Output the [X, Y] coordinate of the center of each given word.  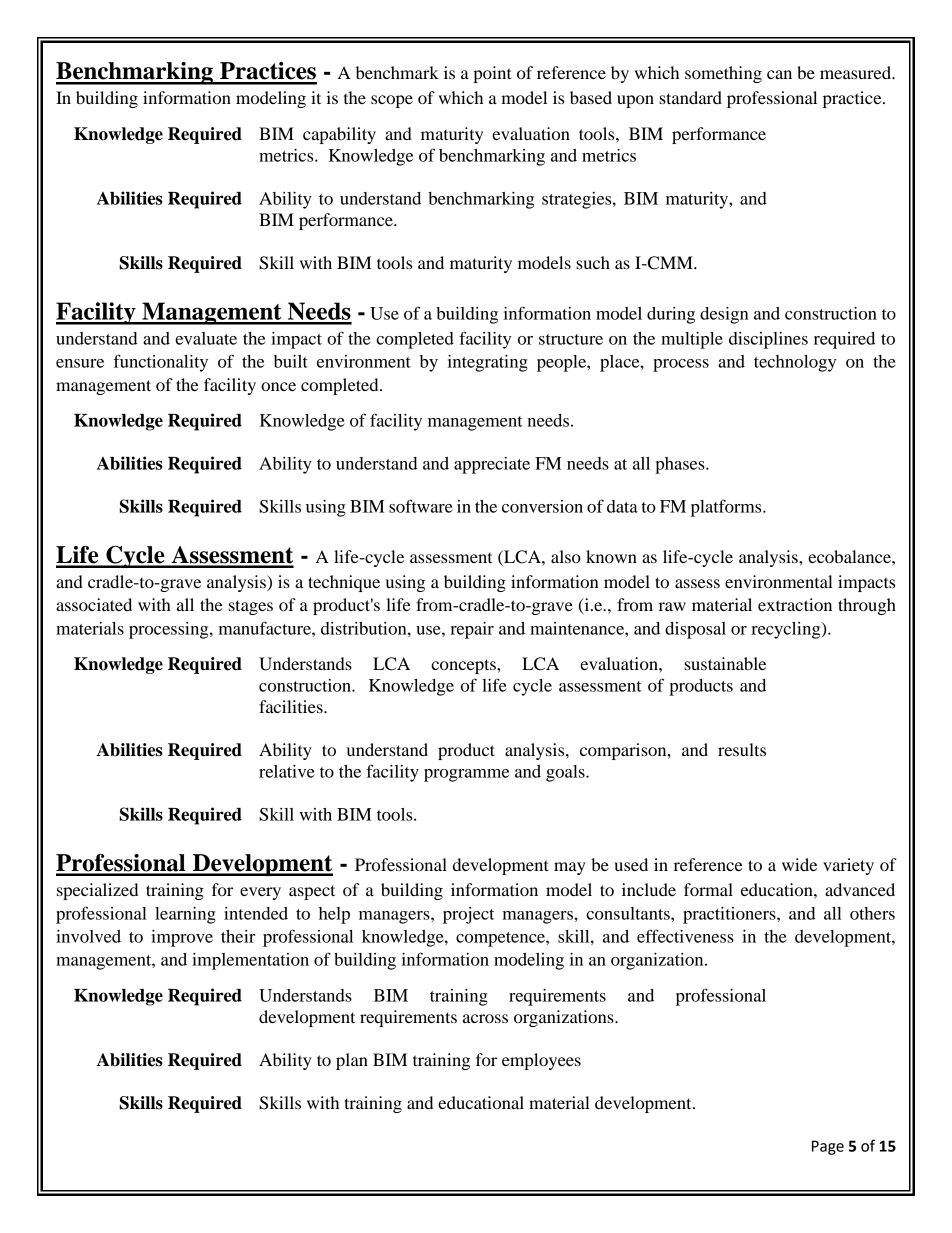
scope [392, 101]
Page [828, 1147]
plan [352, 1061]
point [492, 74]
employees [541, 1061]
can [779, 74]
